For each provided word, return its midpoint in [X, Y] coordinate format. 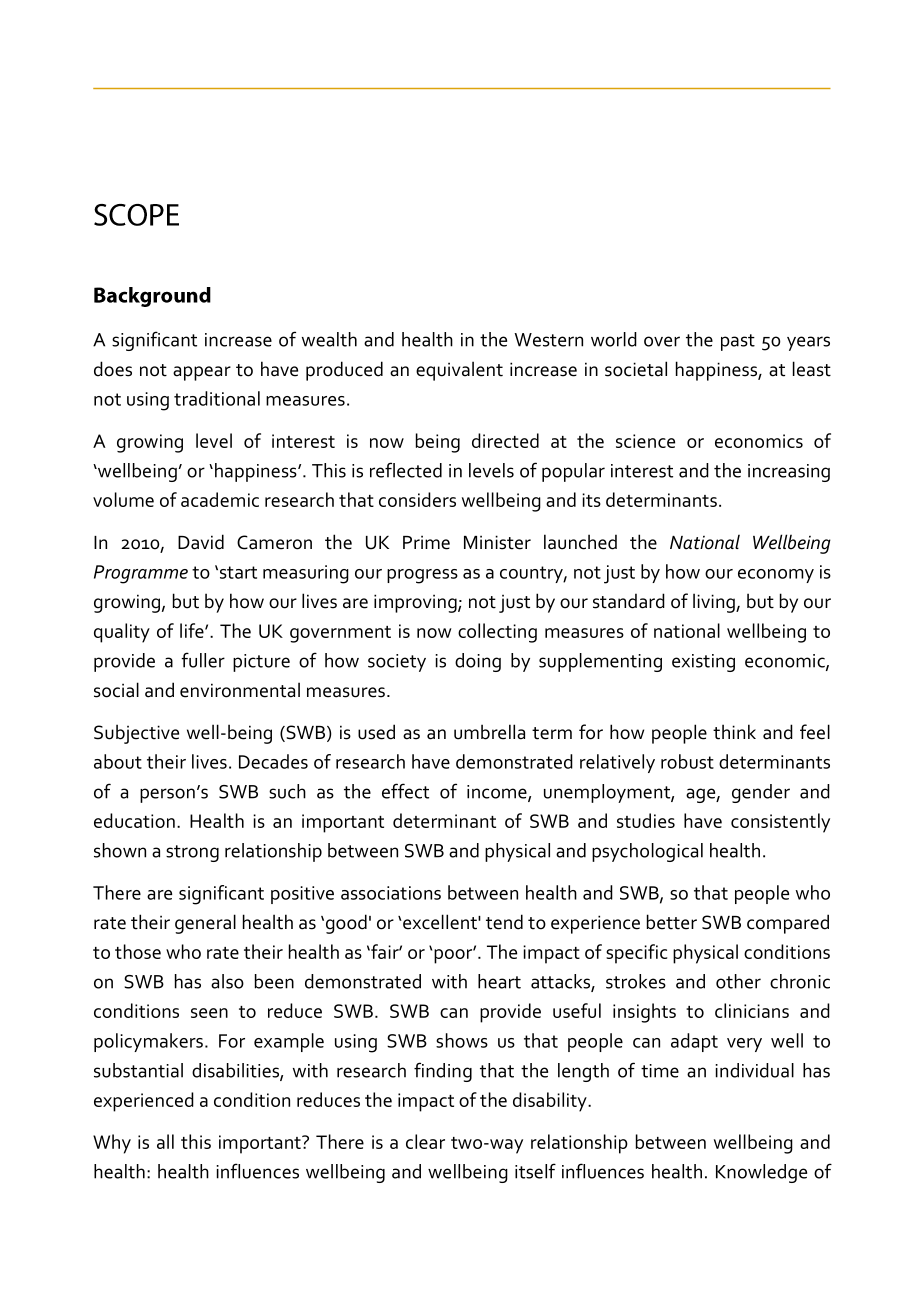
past [738, 342]
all [165, 1141]
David [201, 542]
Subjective [136, 734]
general [205, 924]
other [738, 981]
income [498, 793]
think [734, 732]
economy [776, 576]
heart [499, 981]
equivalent [459, 371]
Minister [497, 542]
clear [425, 1141]
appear [202, 373]
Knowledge [761, 1173]
